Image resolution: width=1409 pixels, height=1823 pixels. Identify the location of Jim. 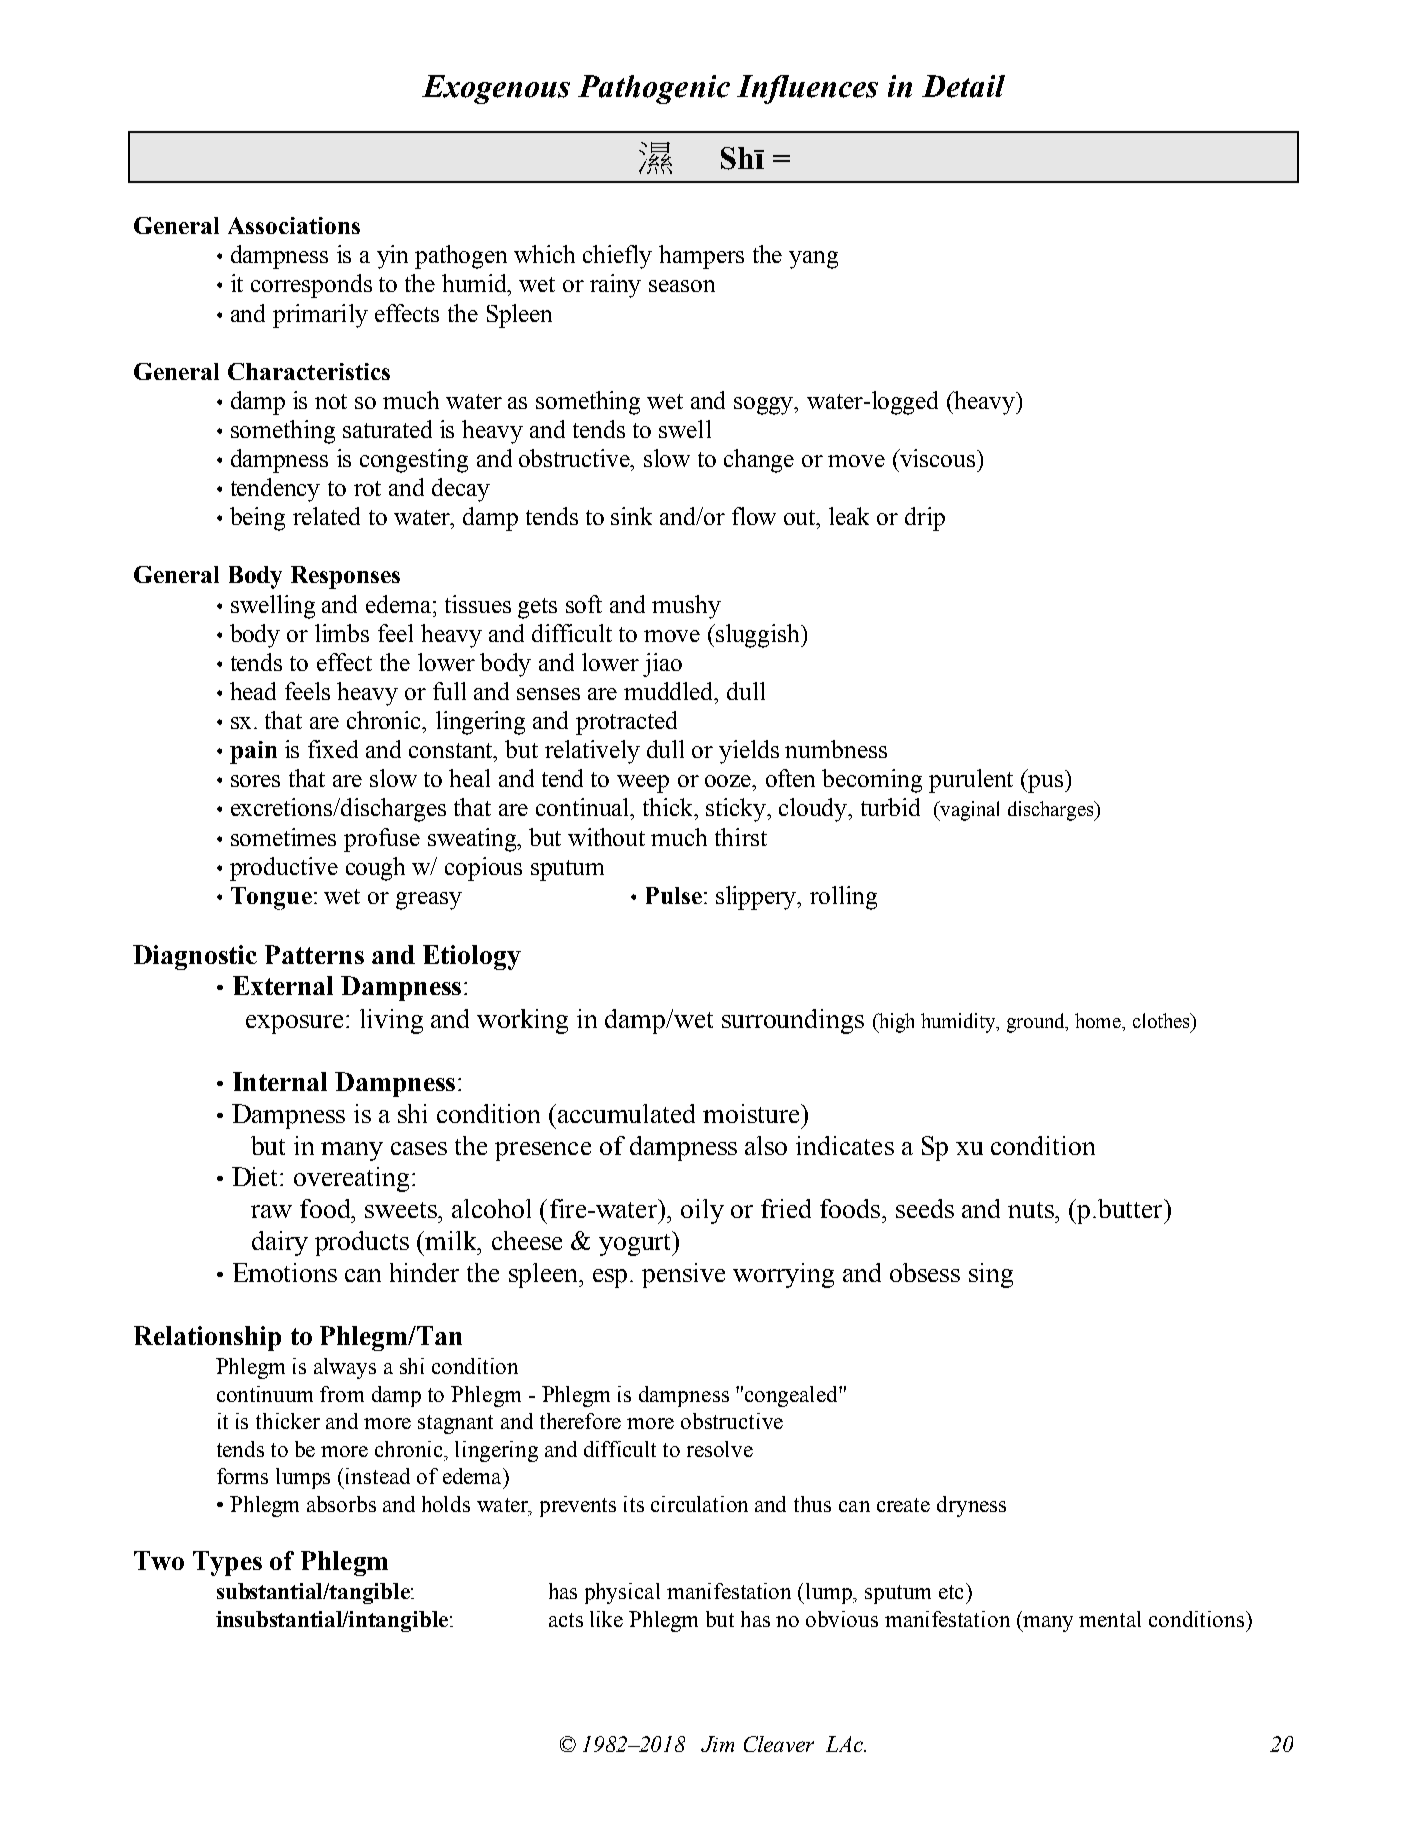
(717, 1744).
